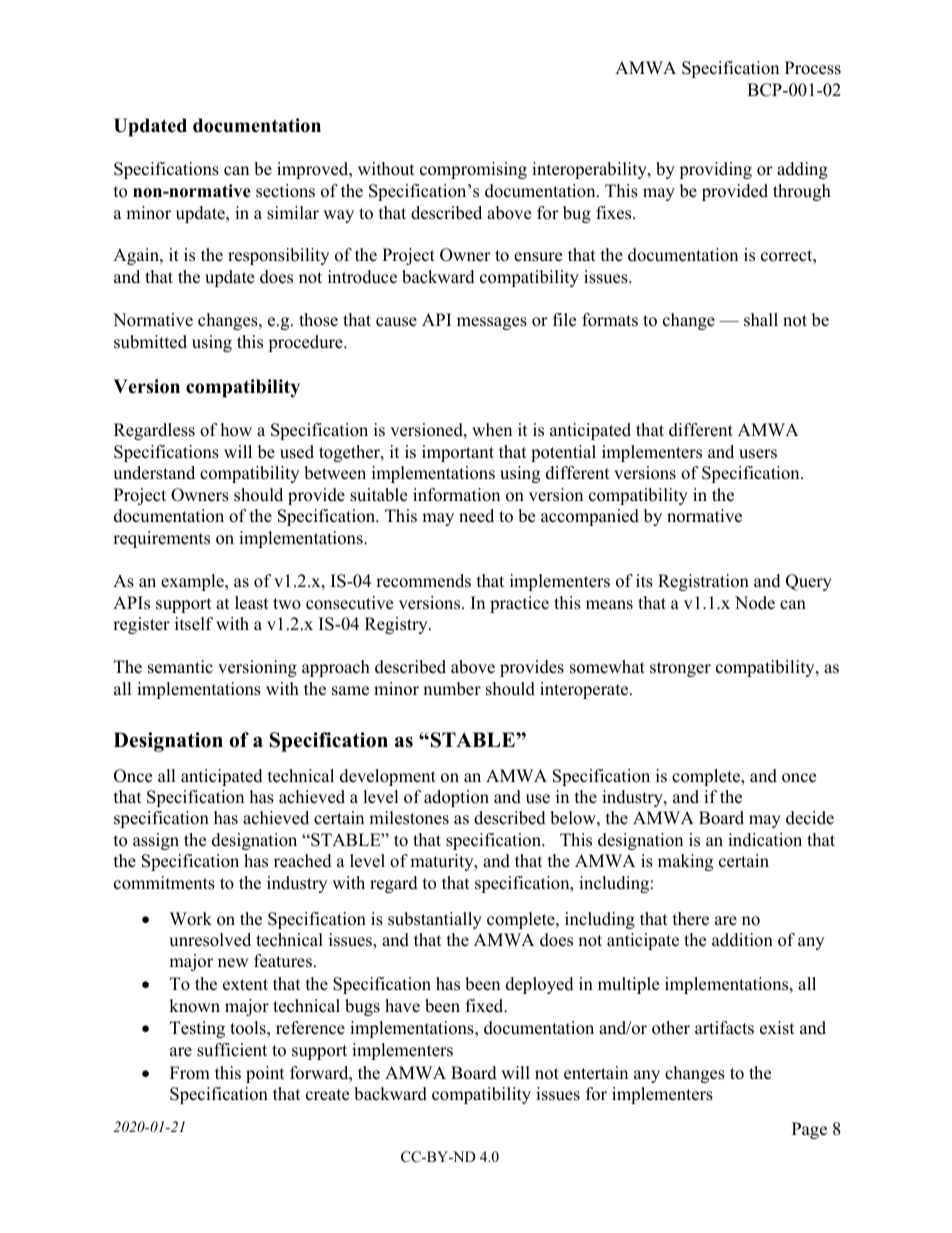  What do you see at coordinates (473, 170) in the document?
I see `compromising` at bounding box center [473, 170].
